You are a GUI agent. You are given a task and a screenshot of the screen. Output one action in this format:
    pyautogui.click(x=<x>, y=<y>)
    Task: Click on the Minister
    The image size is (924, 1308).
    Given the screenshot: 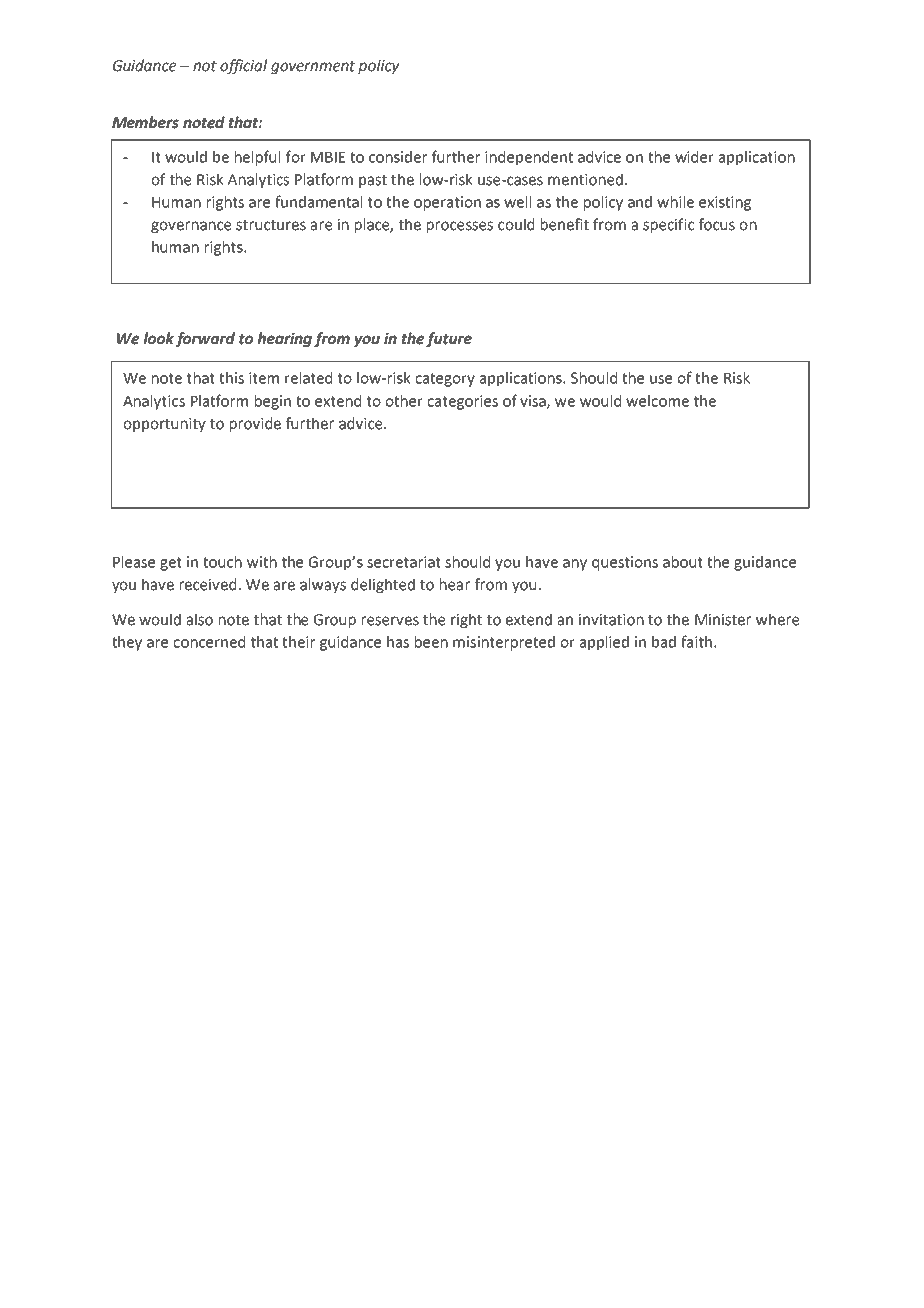 What is the action you would take?
    pyautogui.click(x=723, y=620)
